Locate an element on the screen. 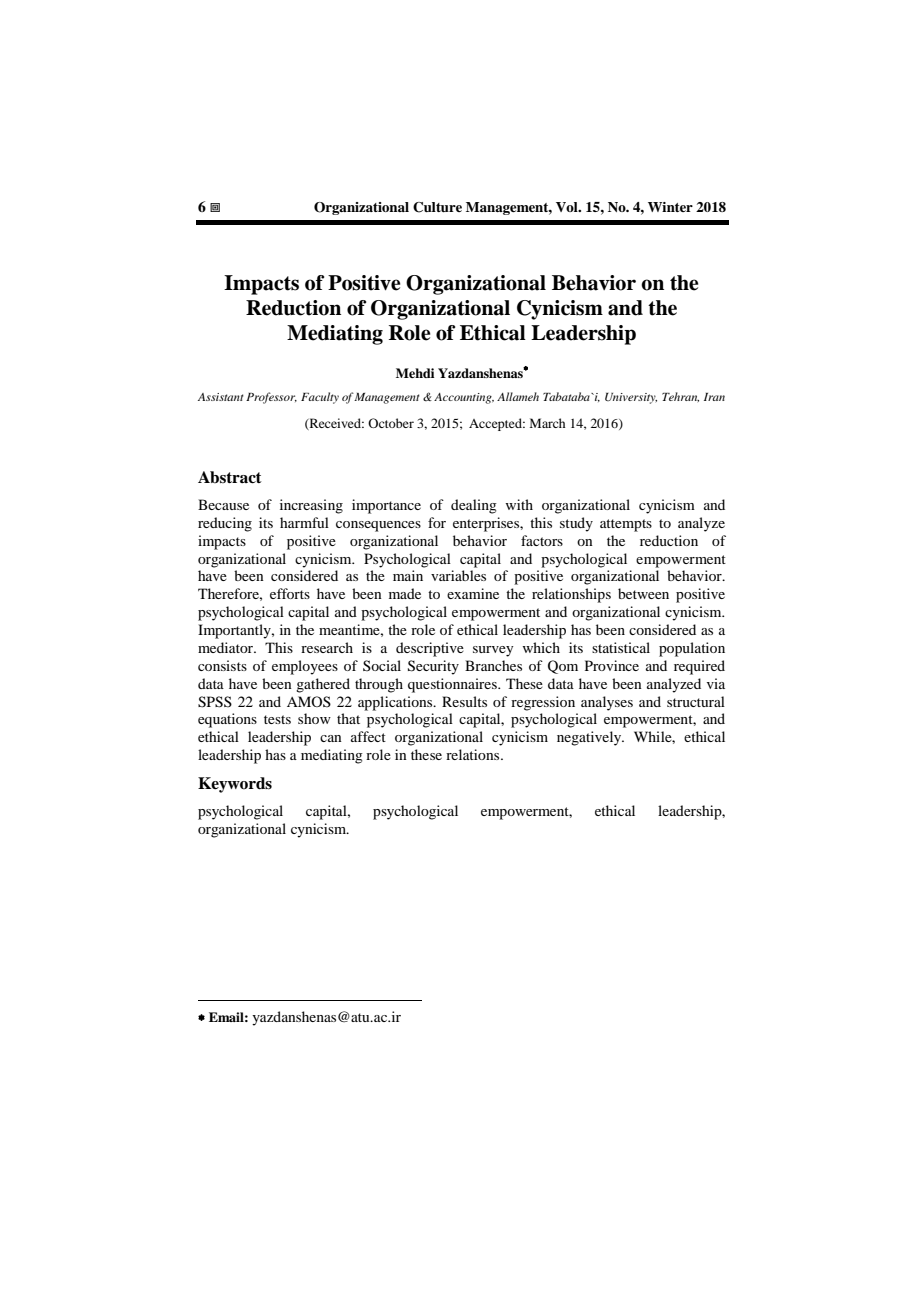 The height and width of the screenshot is (1308, 924). attempts is located at coordinates (626, 525).
